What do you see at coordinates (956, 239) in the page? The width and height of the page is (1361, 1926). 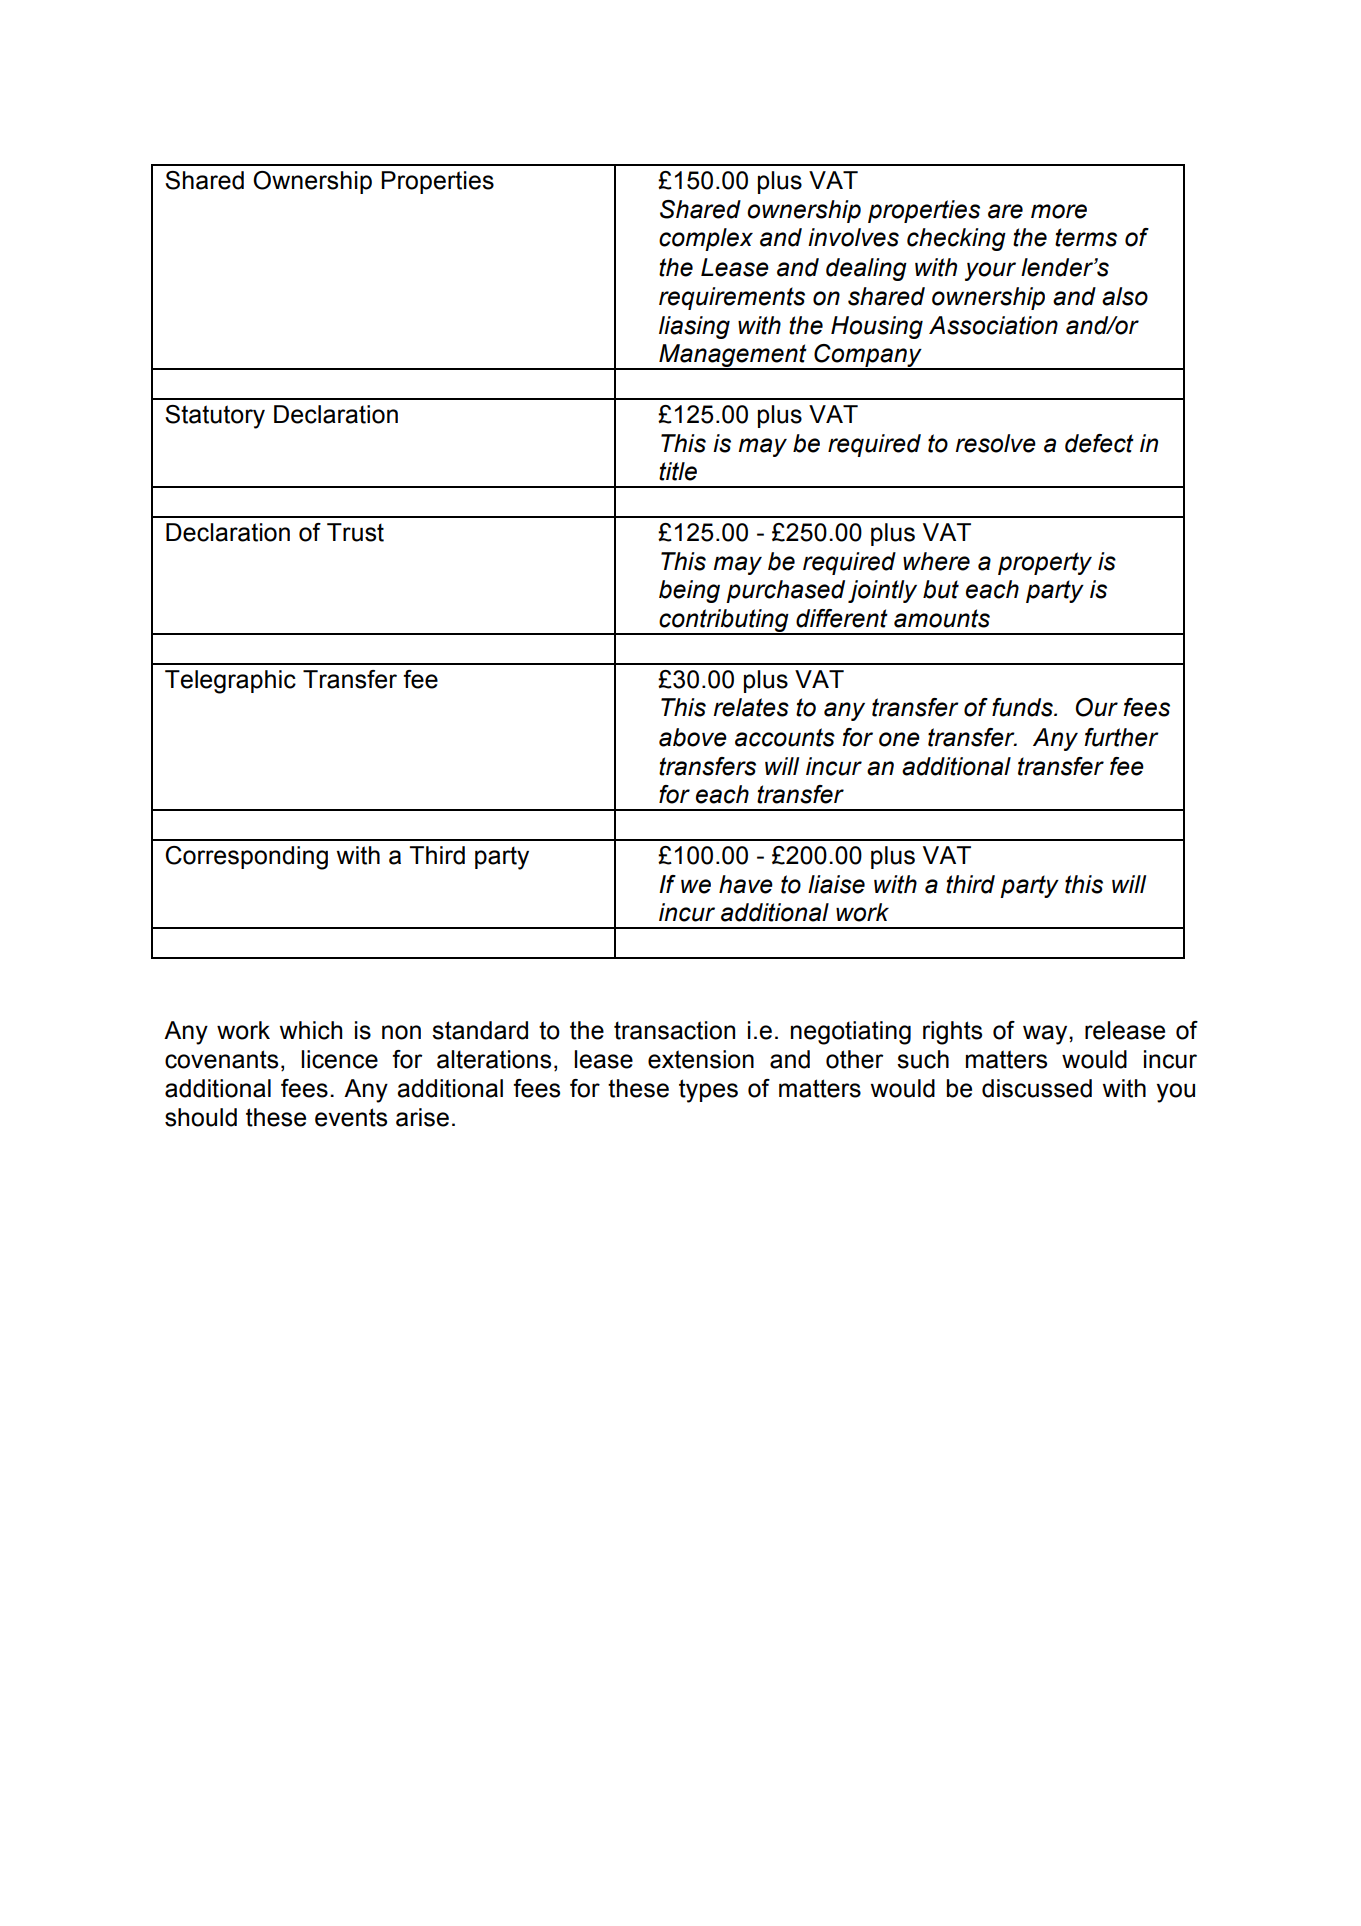 I see `checking` at bounding box center [956, 239].
